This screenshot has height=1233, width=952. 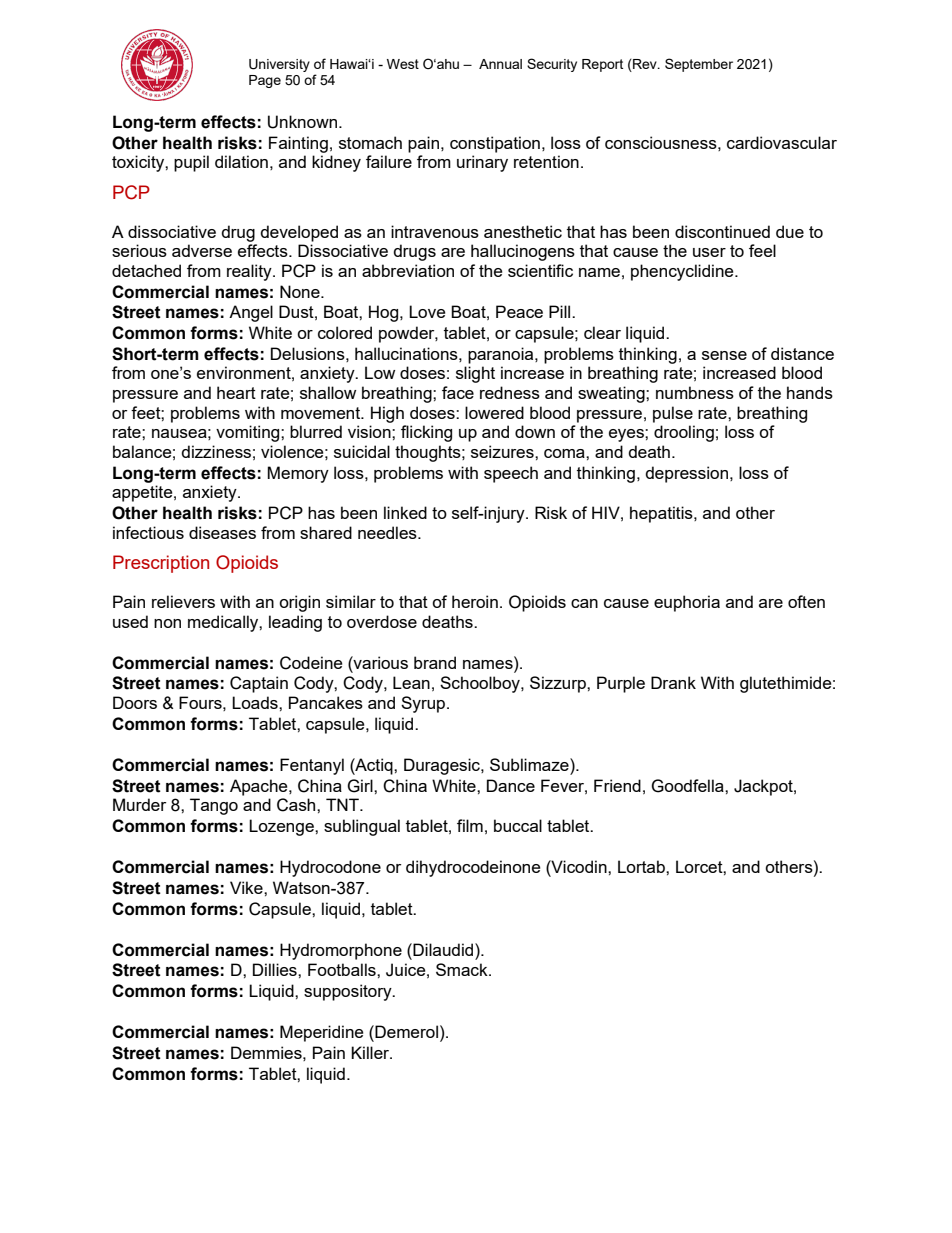 What do you see at coordinates (265, 81) in the screenshot?
I see `Page` at bounding box center [265, 81].
